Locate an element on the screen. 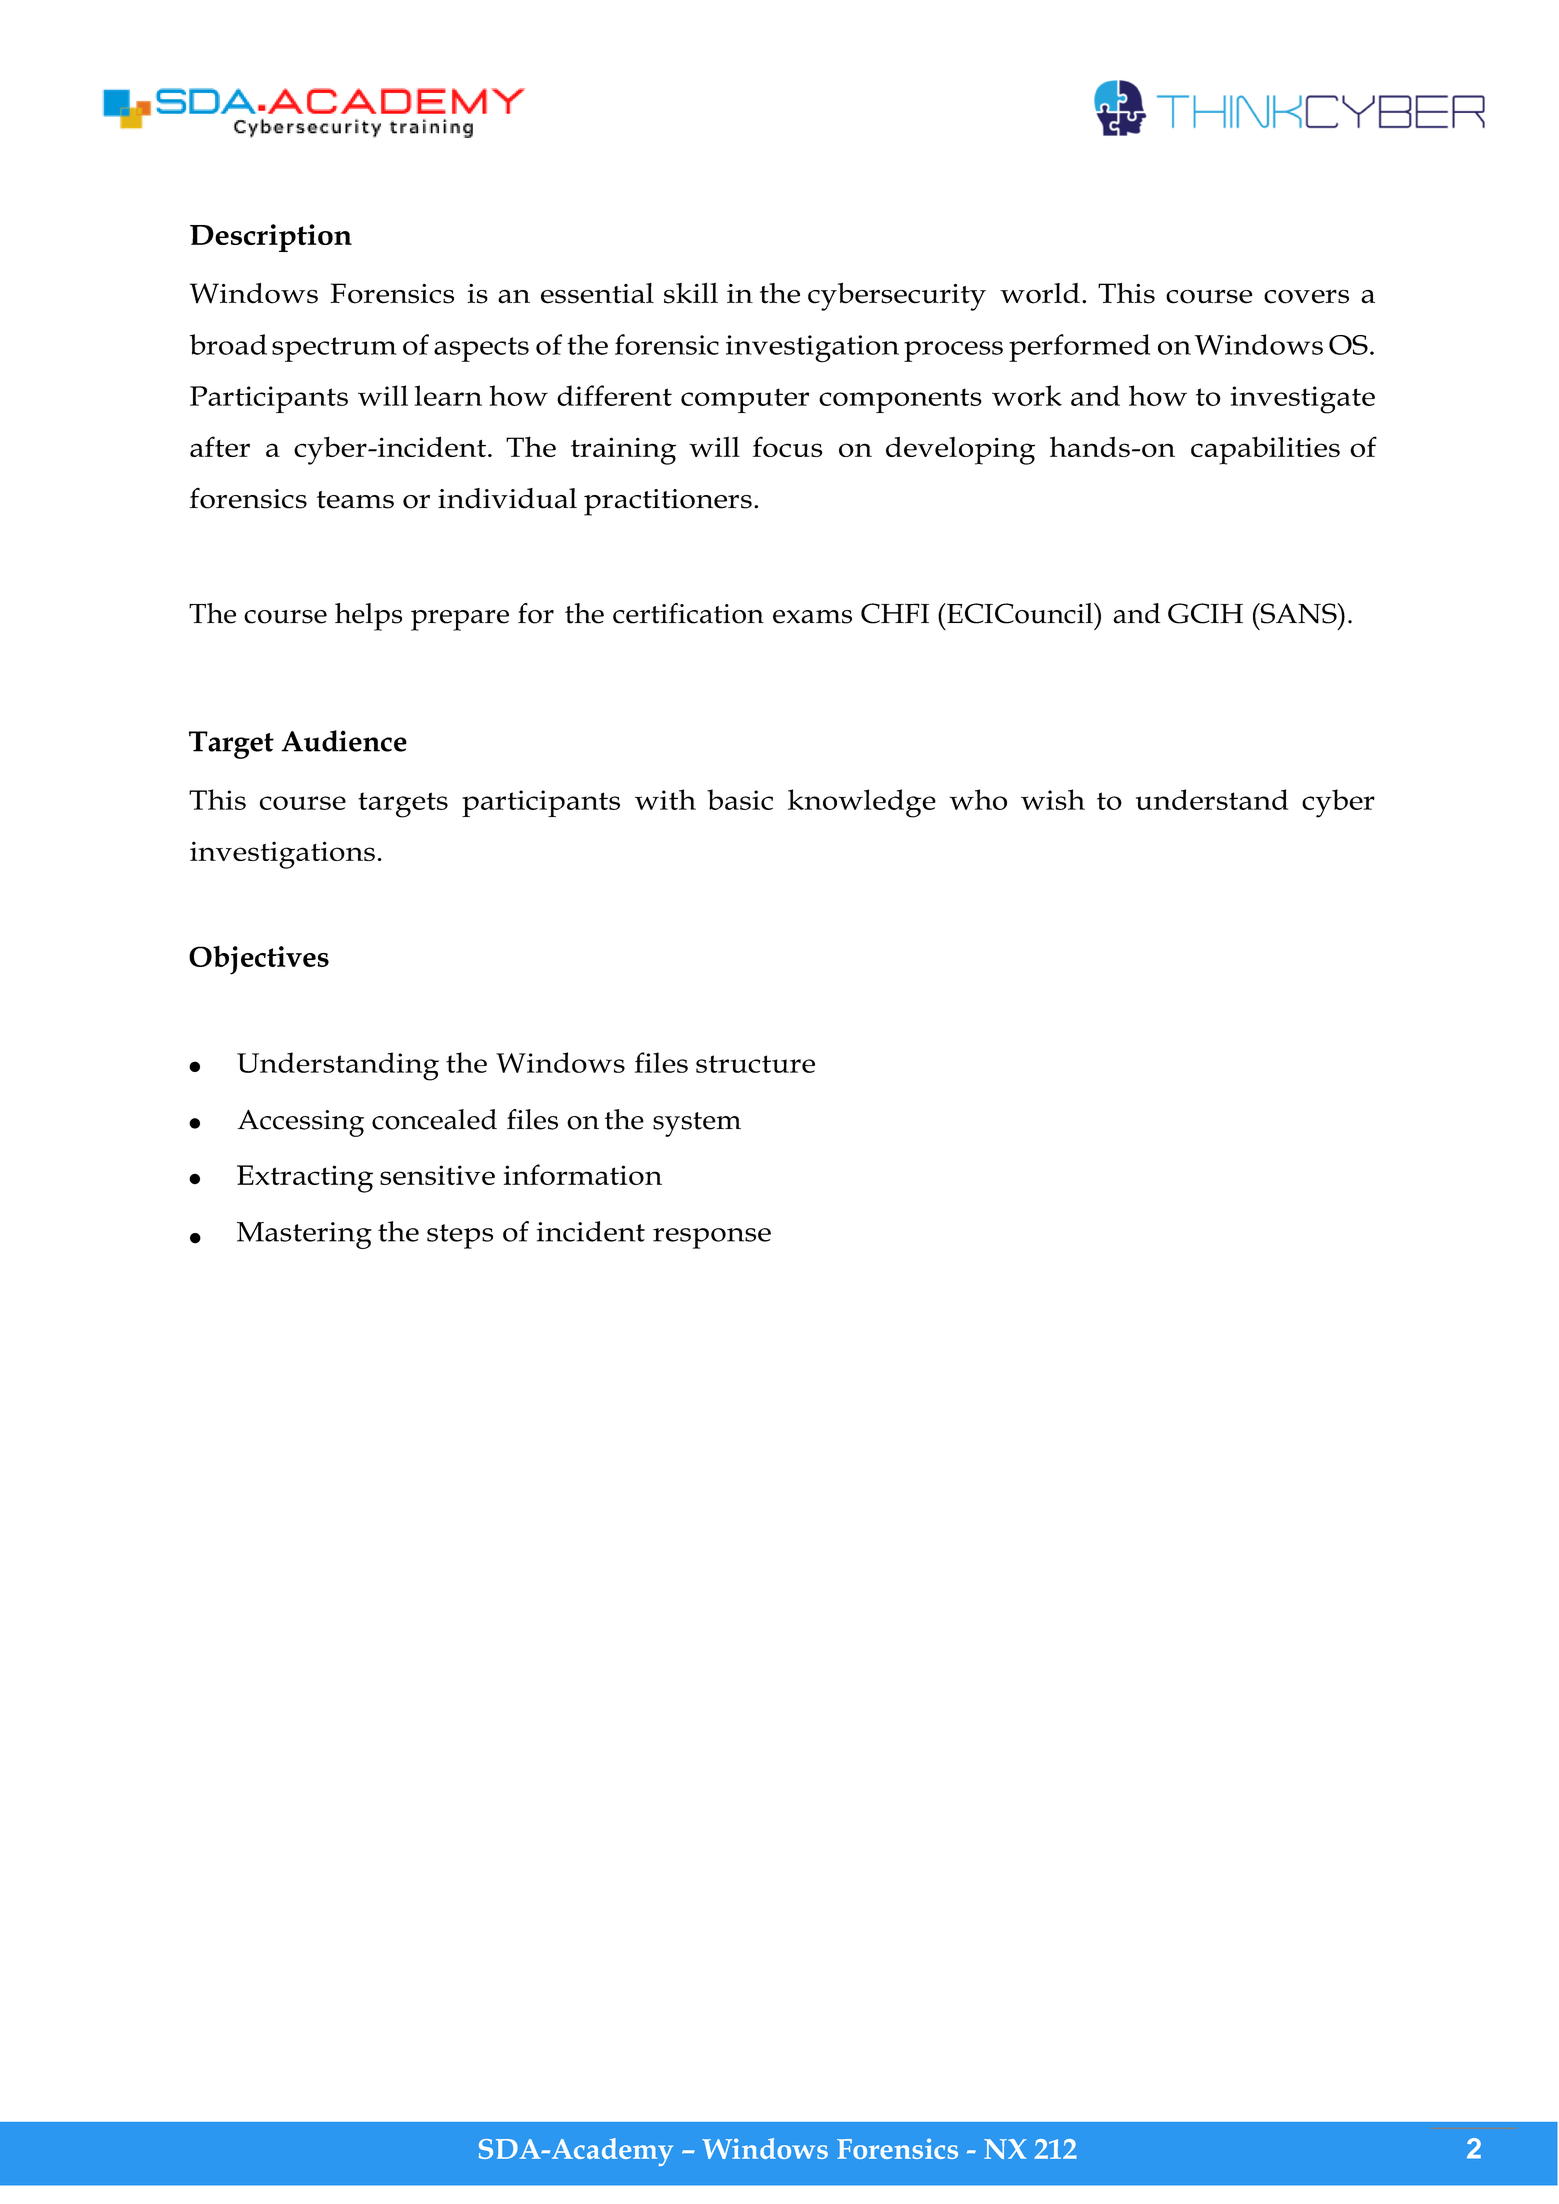 This screenshot has width=1559, height=2204. response is located at coordinates (712, 1238).
